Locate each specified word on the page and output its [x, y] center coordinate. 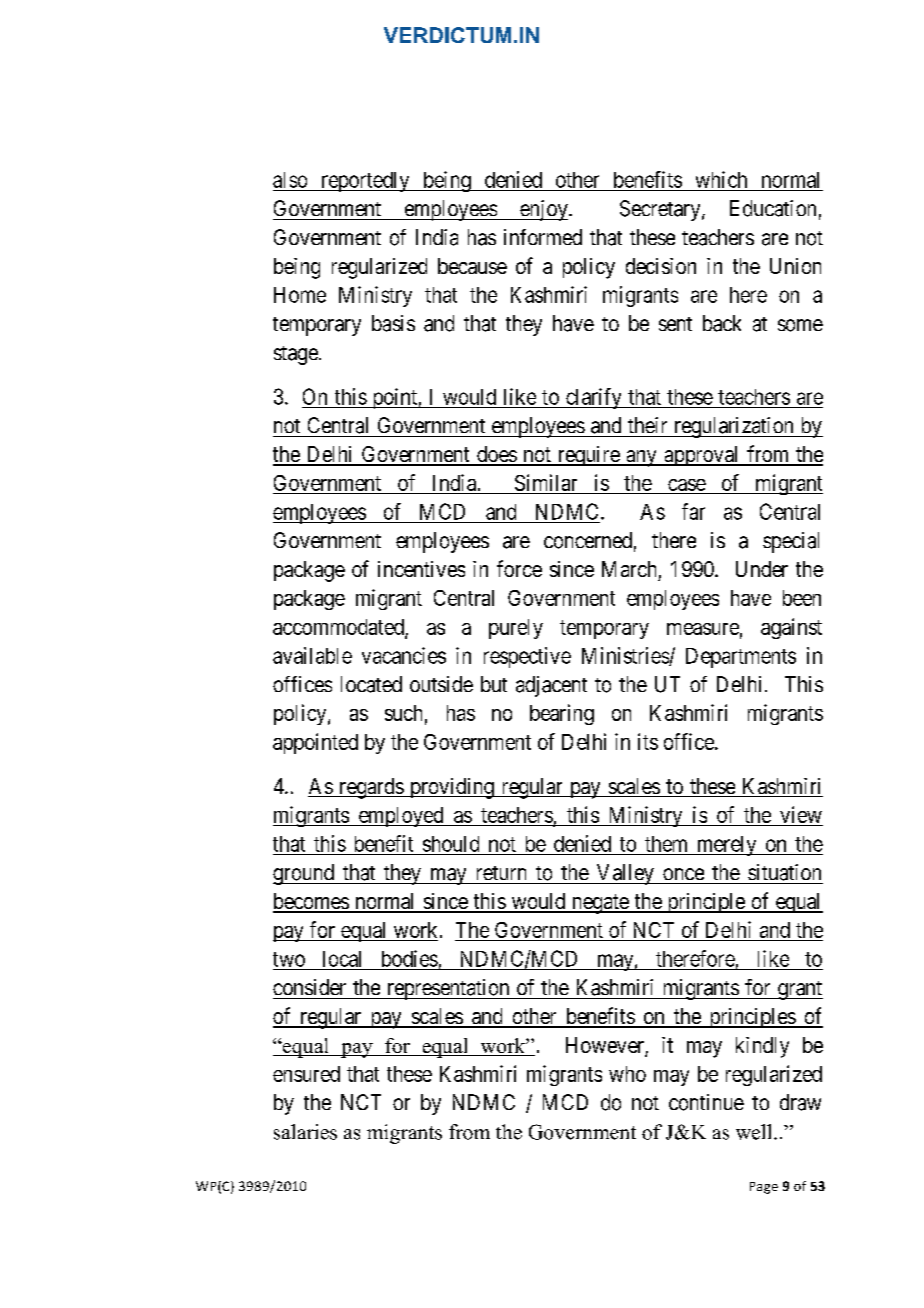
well [755, 1132]
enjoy [544, 210]
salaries [305, 1132]
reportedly [365, 182]
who [627, 1074]
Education [773, 208]
